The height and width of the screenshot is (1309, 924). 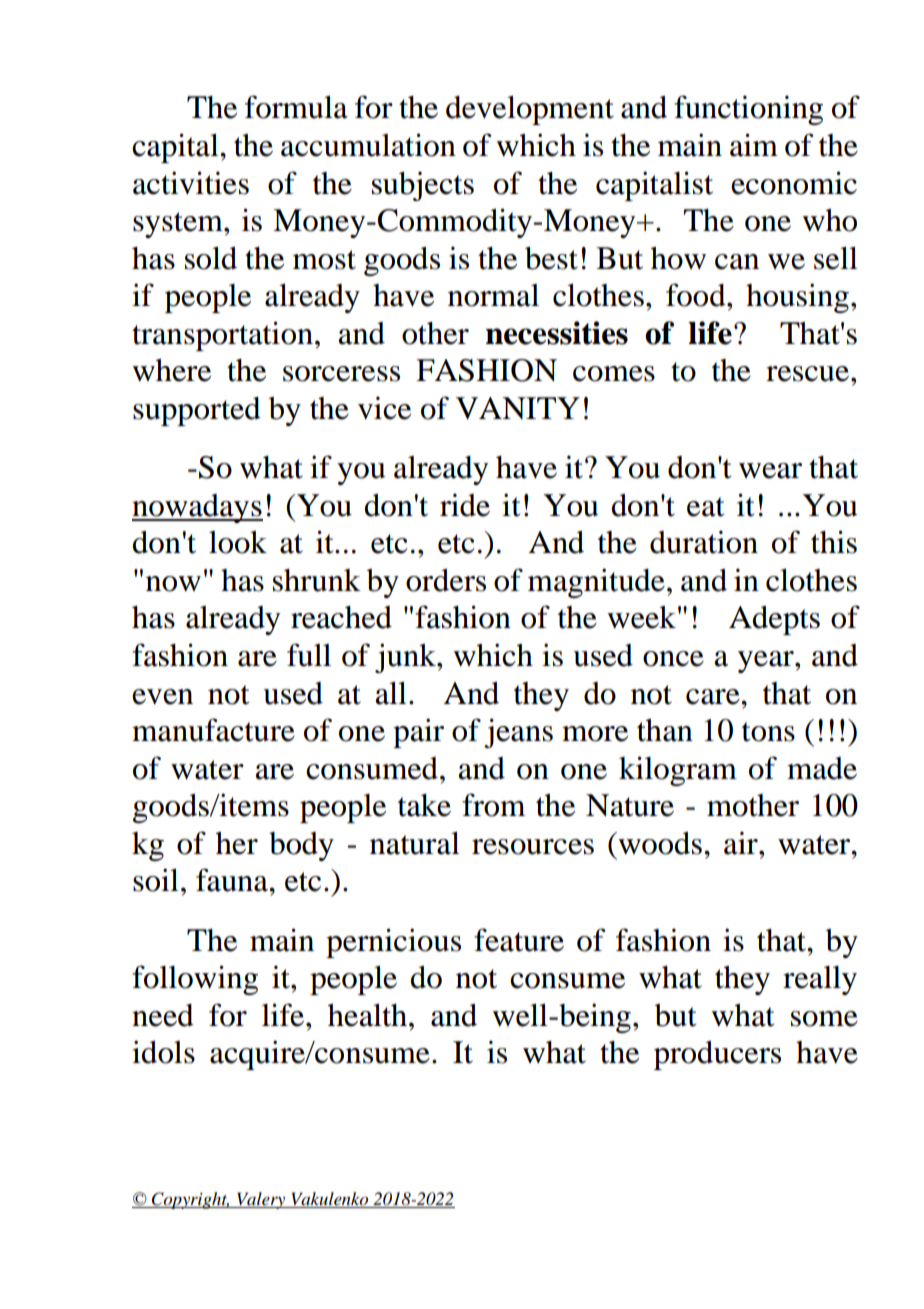 What do you see at coordinates (754, 145) in the screenshot?
I see `aim` at bounding box center [754, 145].
